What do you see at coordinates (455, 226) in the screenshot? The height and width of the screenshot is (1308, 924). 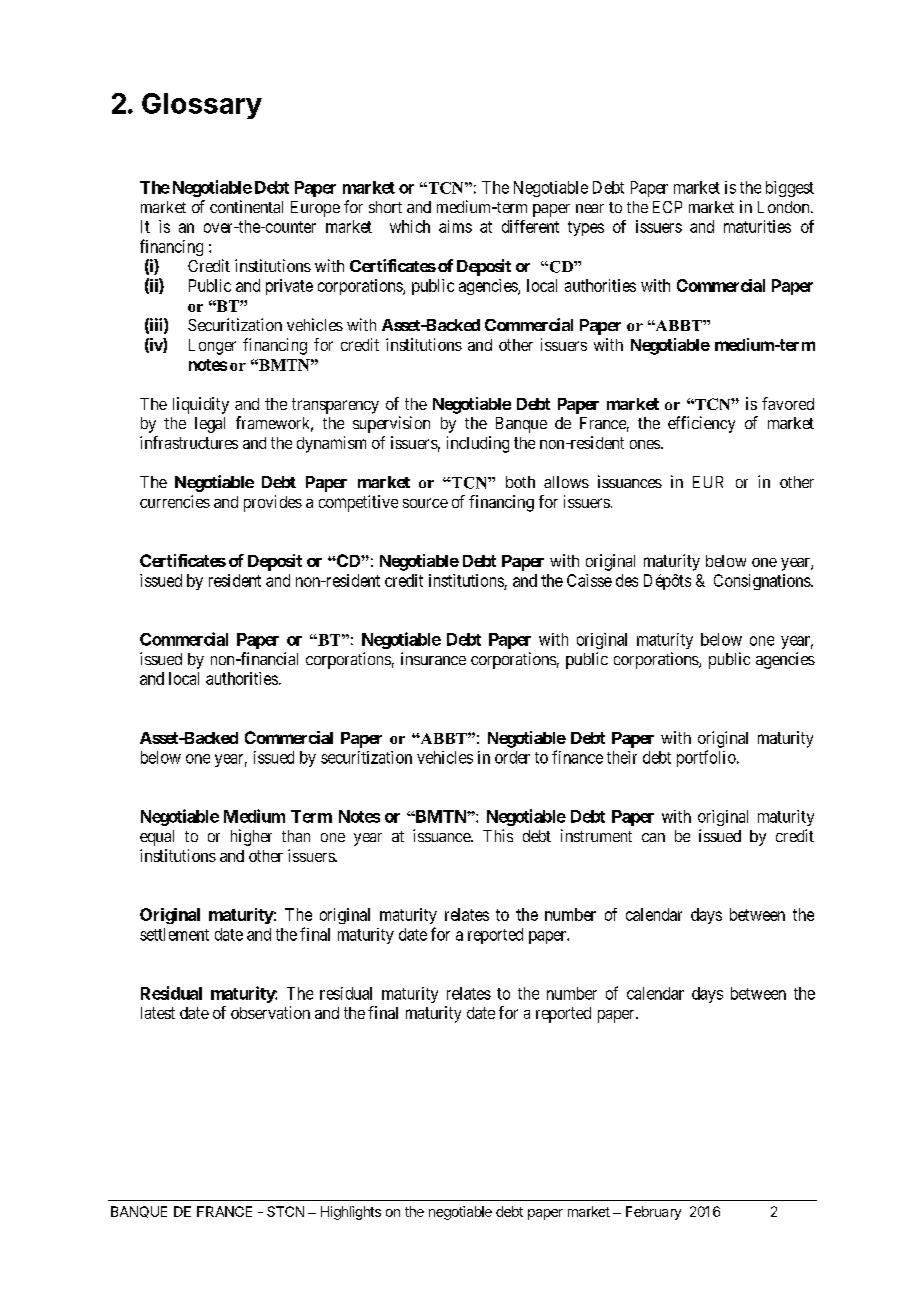 I see `aims` at bounding box center [455, 226].
